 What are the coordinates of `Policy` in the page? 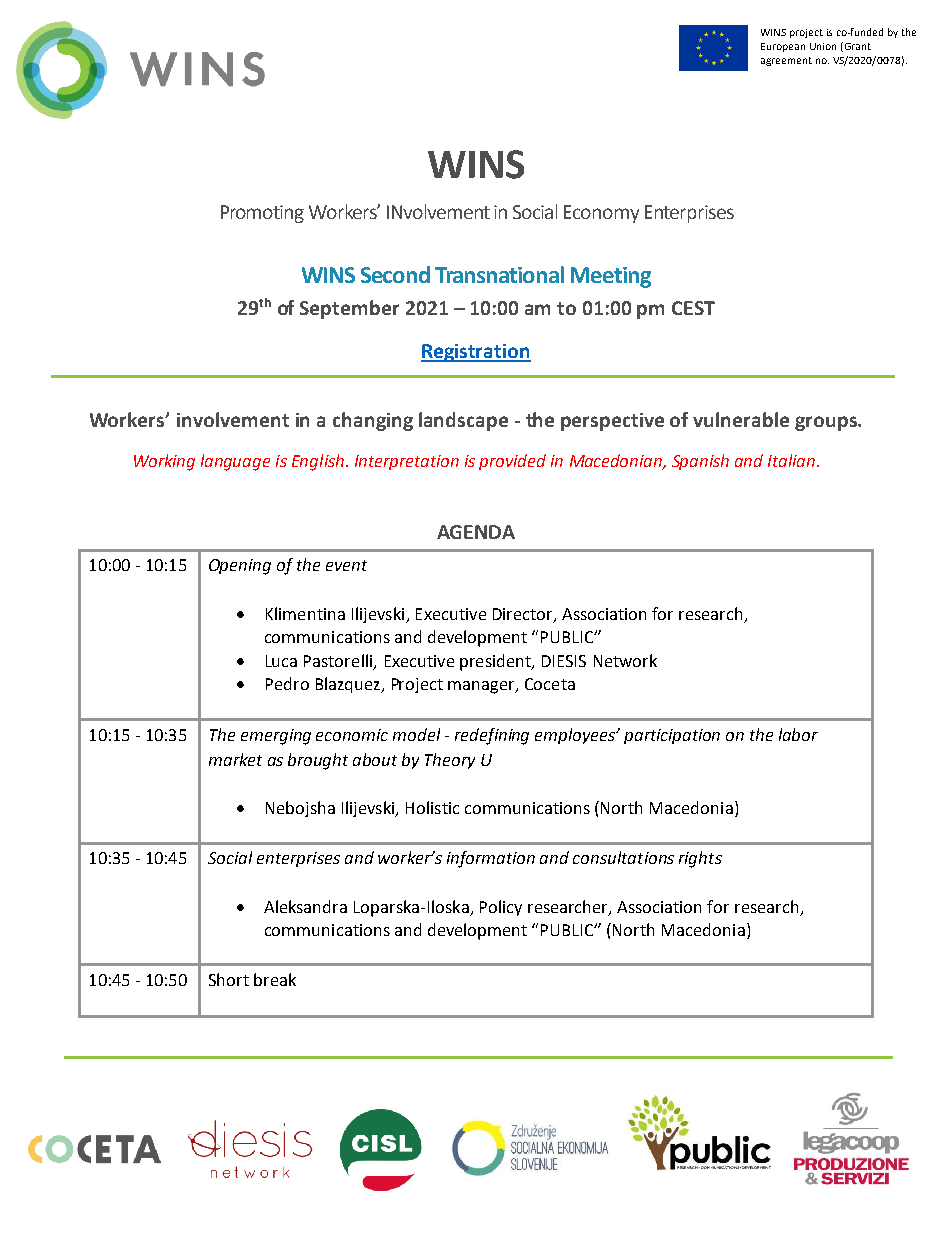 It's located at (501, 908).
